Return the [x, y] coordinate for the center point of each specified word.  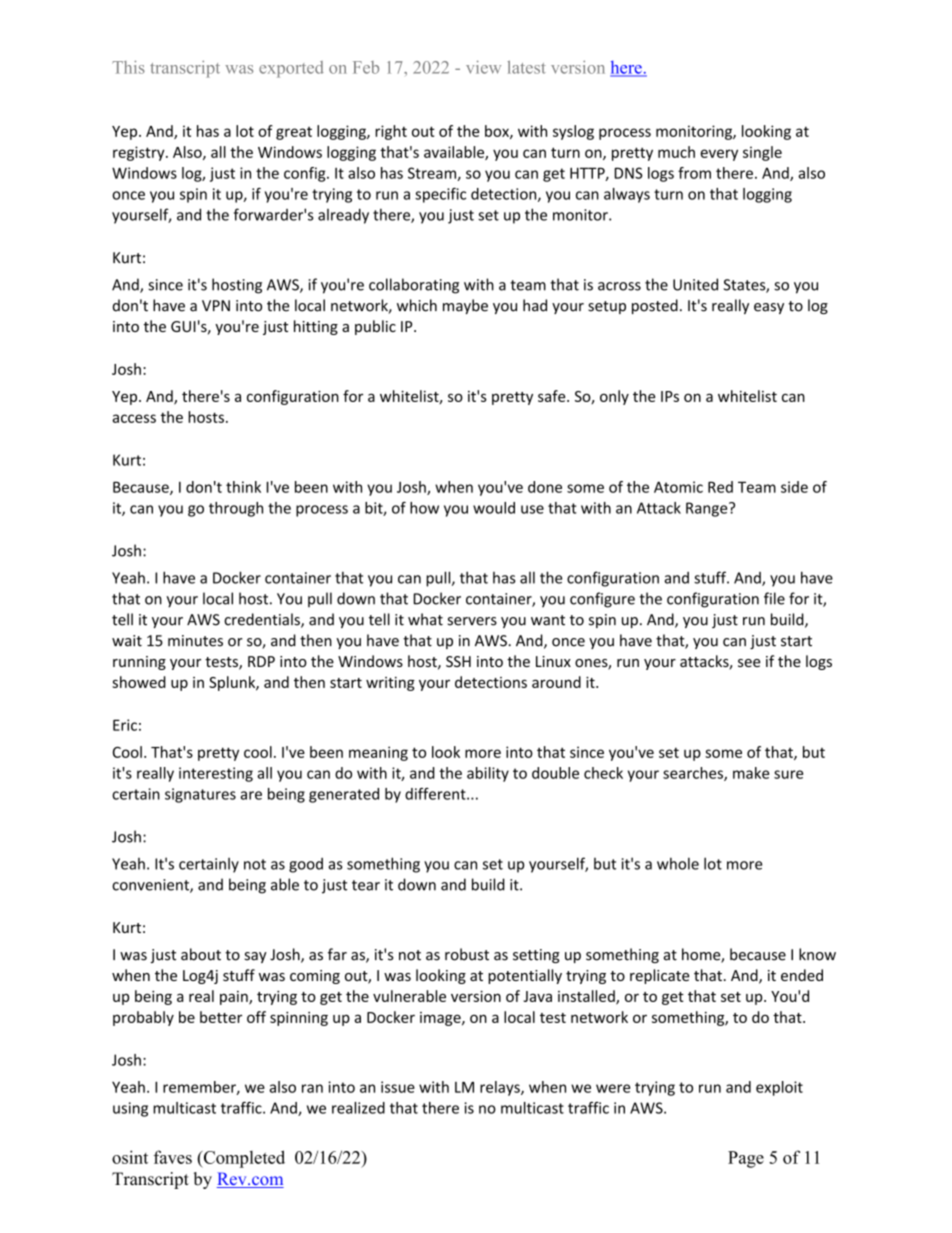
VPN [216, 305]
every [719, 155]
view [483, 67]
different [436, 794]
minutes [195, 641]
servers [472, 621]
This [128, 67]
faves [173, 1157]
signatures [200, 795]
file [774, 598]
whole [678, 863]
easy [769, 308]
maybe [465, 306]
